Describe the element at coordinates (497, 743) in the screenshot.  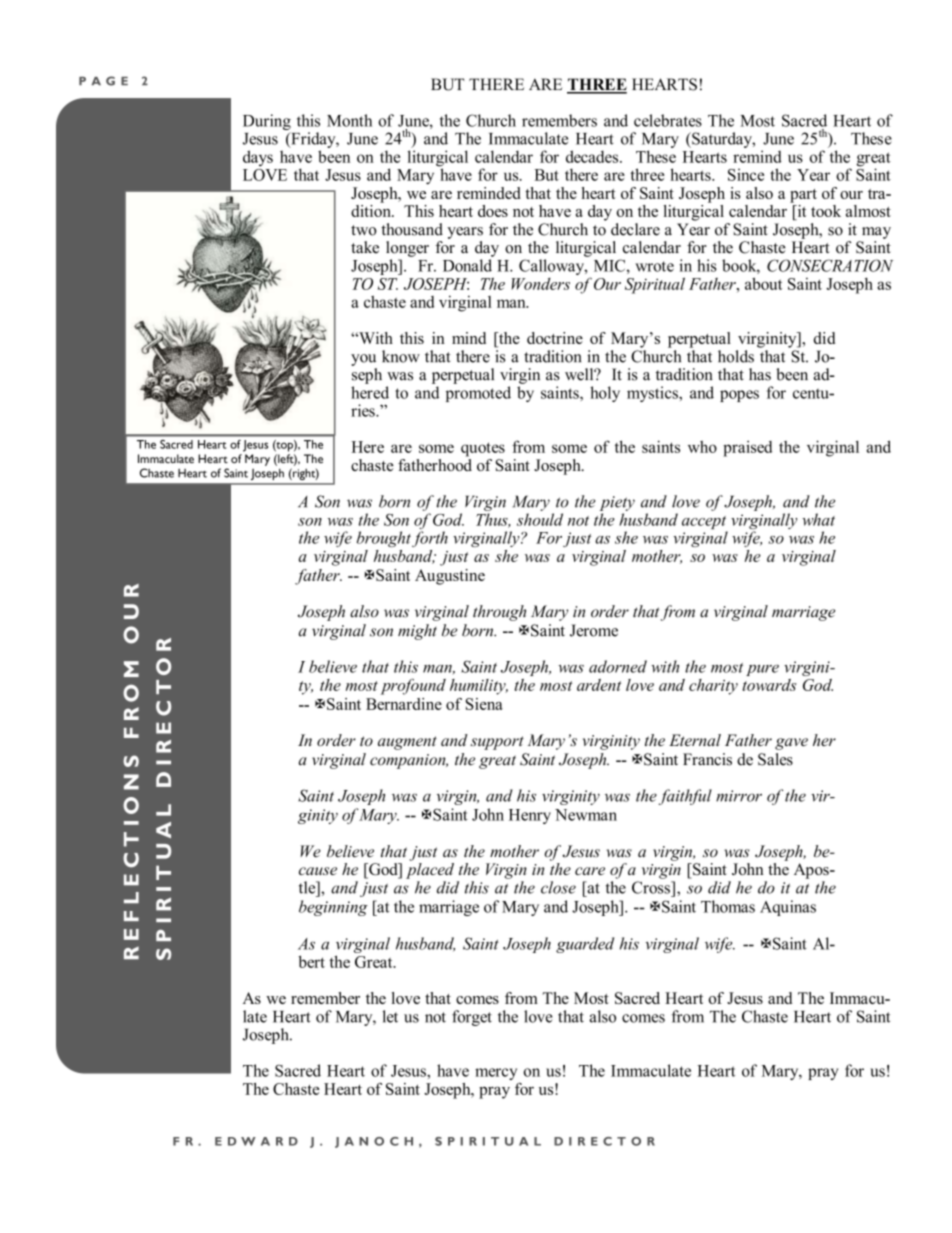
I see `support` at that location.
